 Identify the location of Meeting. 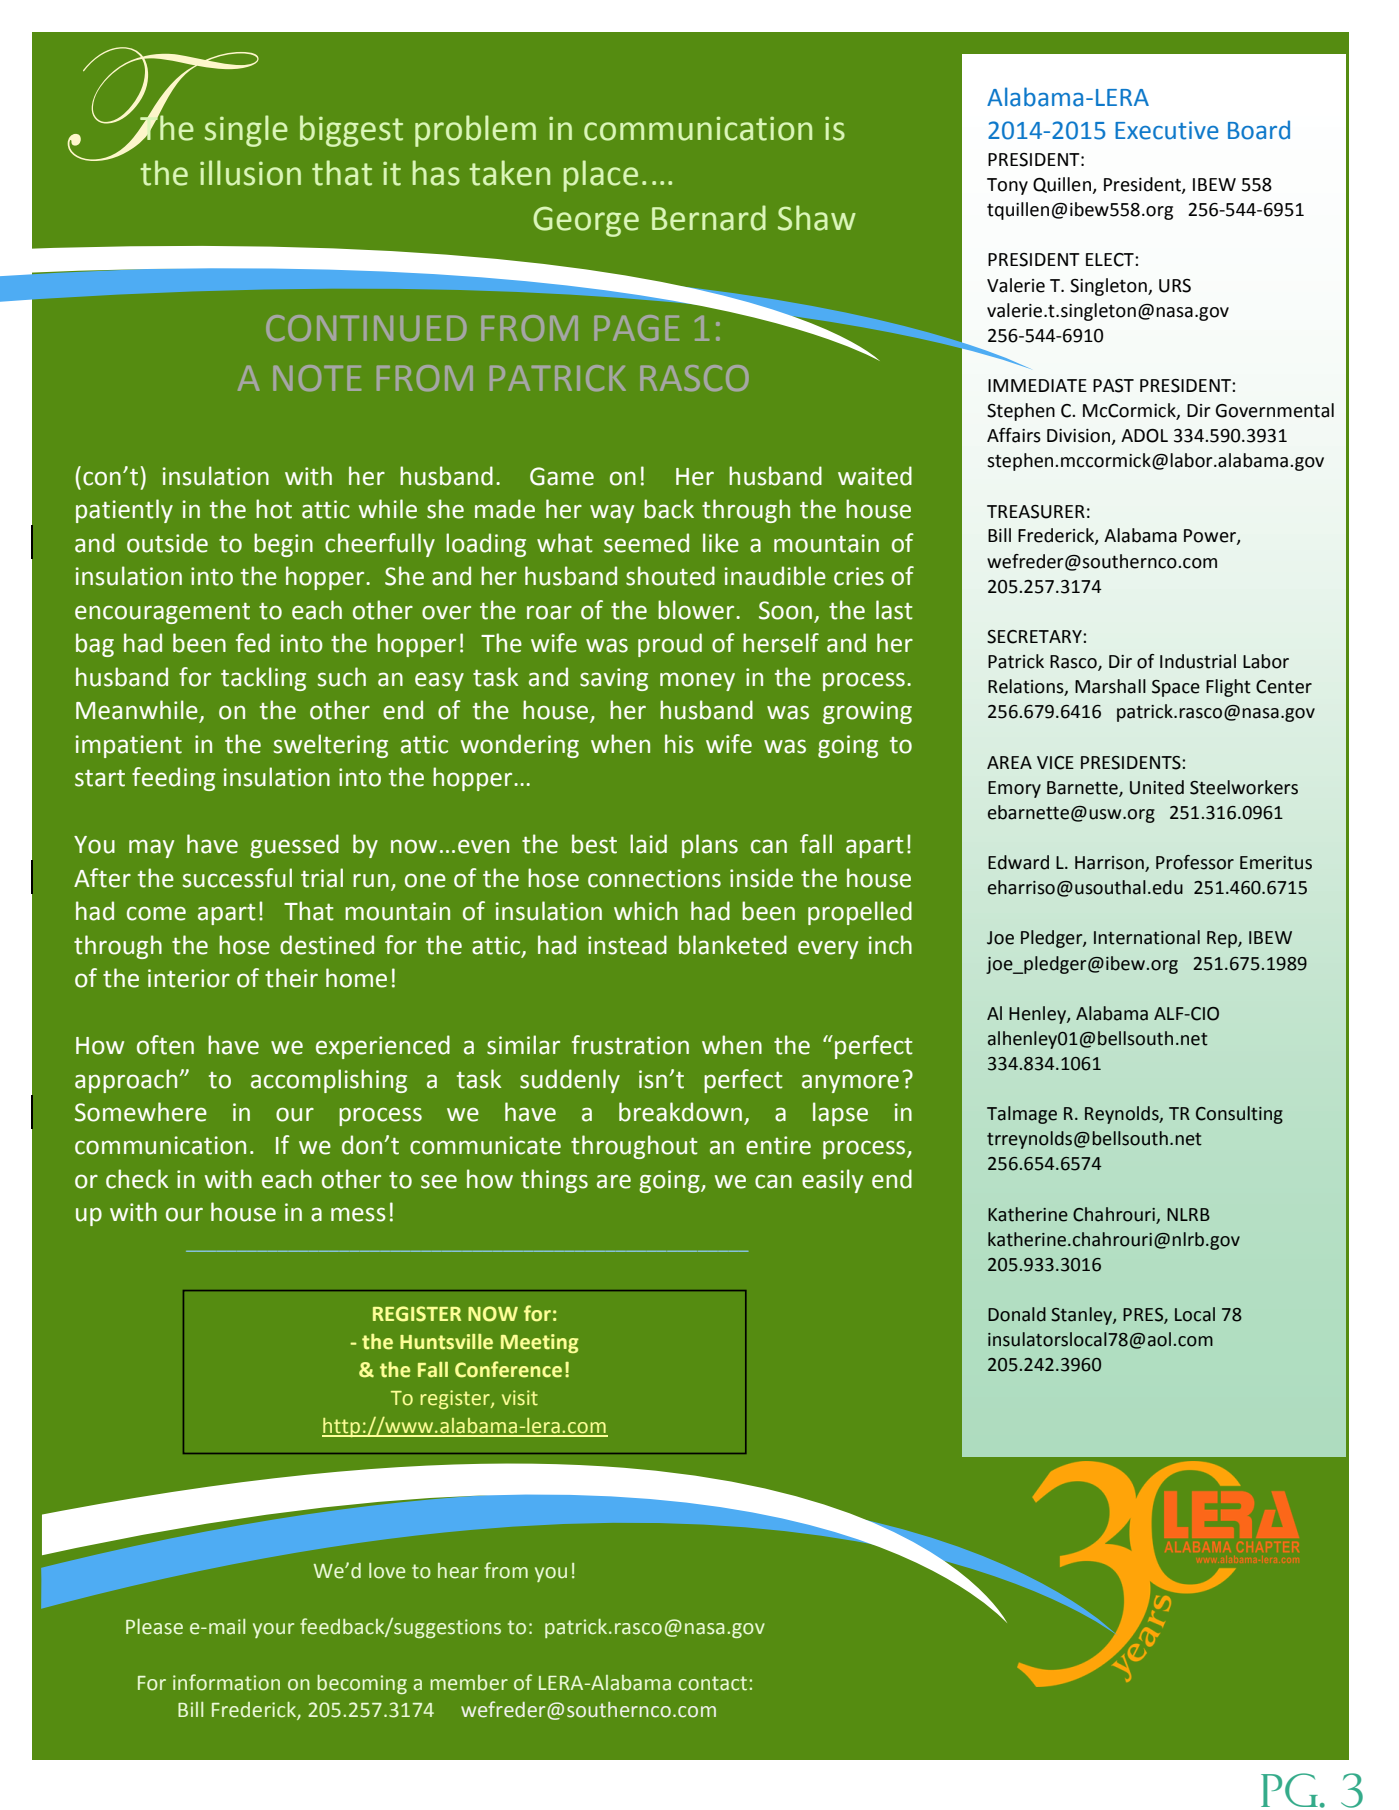
(540, 1343).
